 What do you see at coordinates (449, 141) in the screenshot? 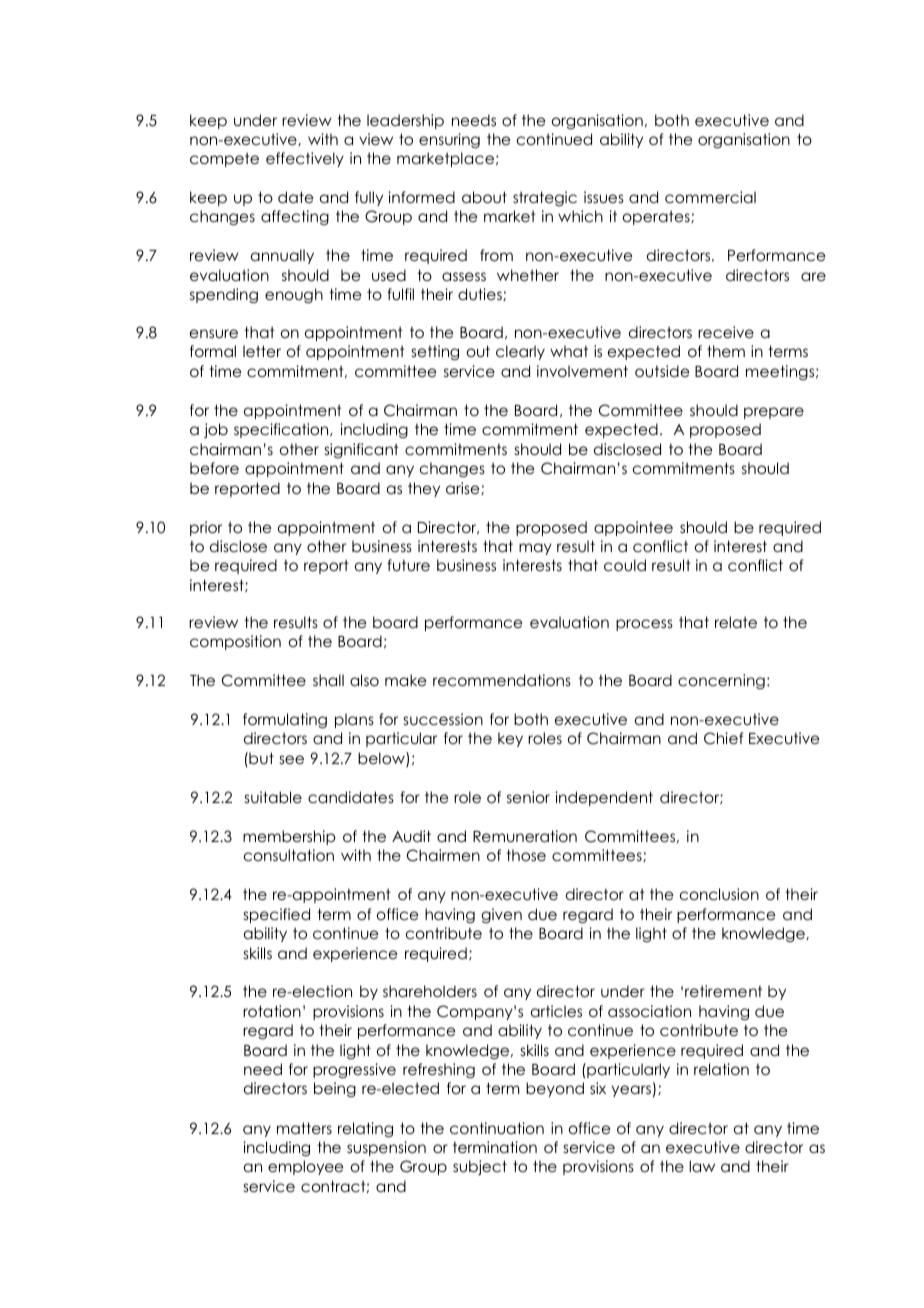
I see `ensuring` at bounding box center [449, 141].
